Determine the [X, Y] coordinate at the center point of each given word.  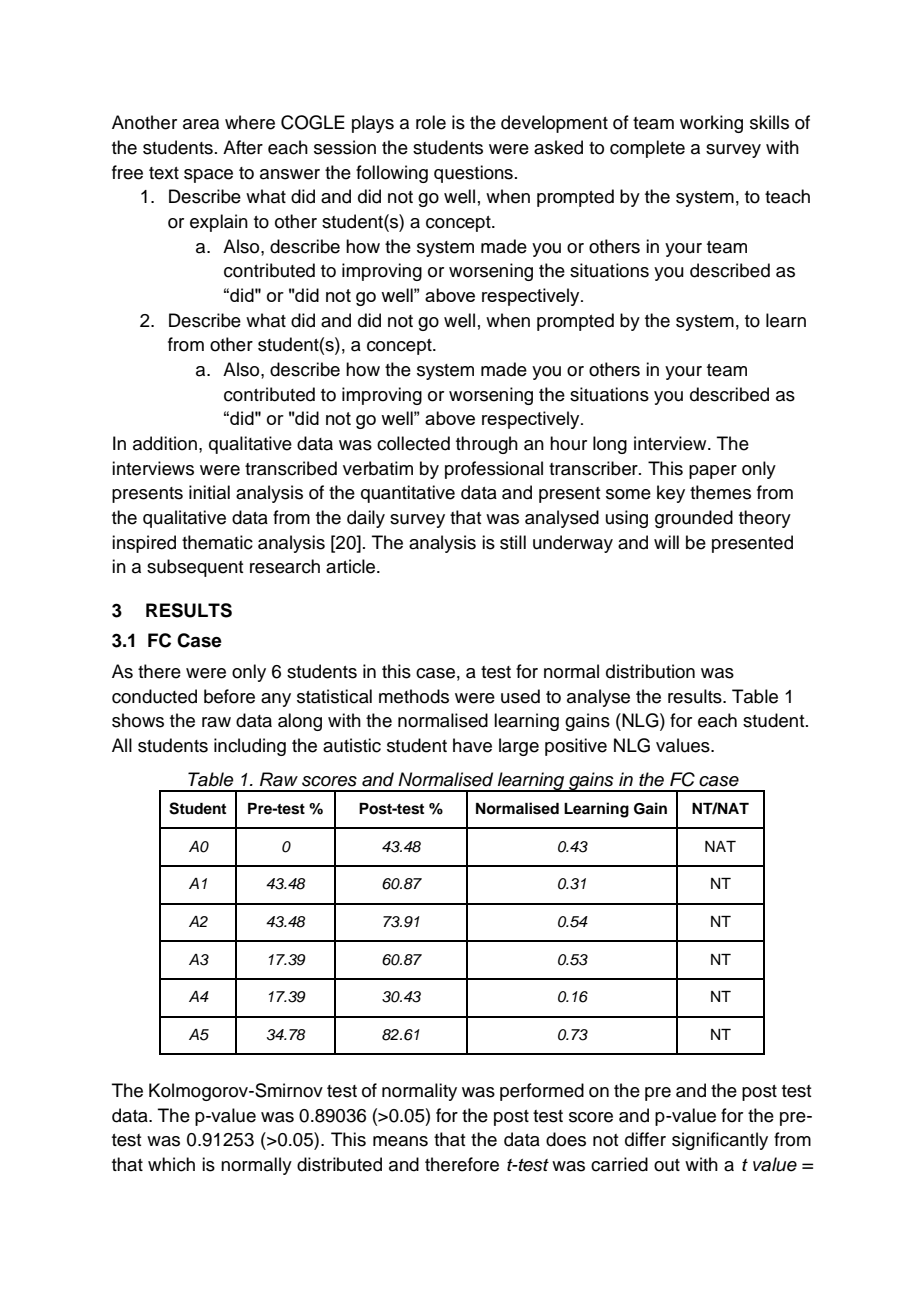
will [666, 542]
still [513, 542]
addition [165, 443]
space [208, 176]
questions [473, 174]
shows [138, 720]
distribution [650, 671]
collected [413, 443]
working [711, 124]
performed [542, 1092]
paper [713, 472]
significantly [720, 1141]
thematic [217, 542]
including [250, 747]
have [472, 745]
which [171, 1164]
